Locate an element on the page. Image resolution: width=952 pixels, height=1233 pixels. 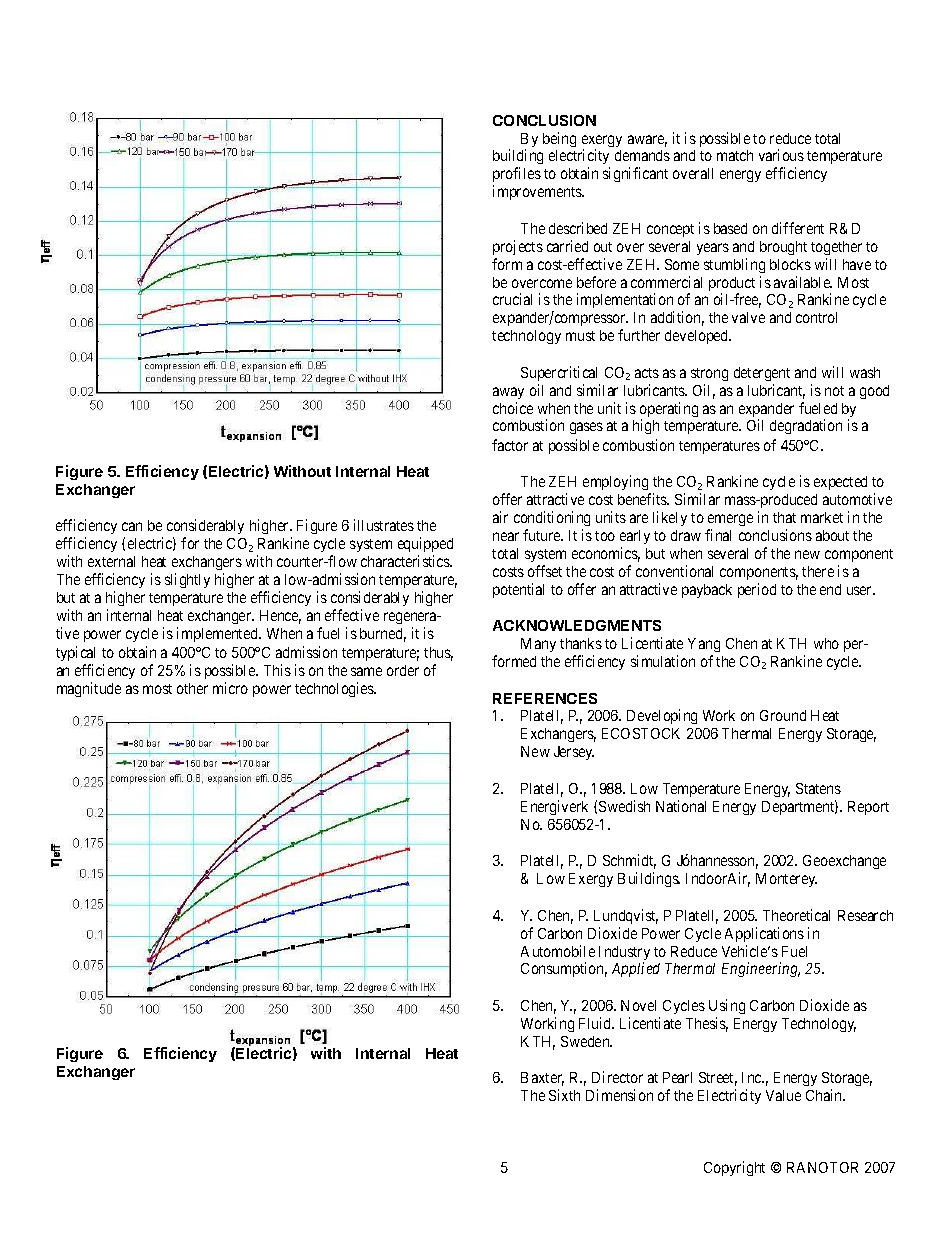
Baxter is located at coordinates (542, 1079).
